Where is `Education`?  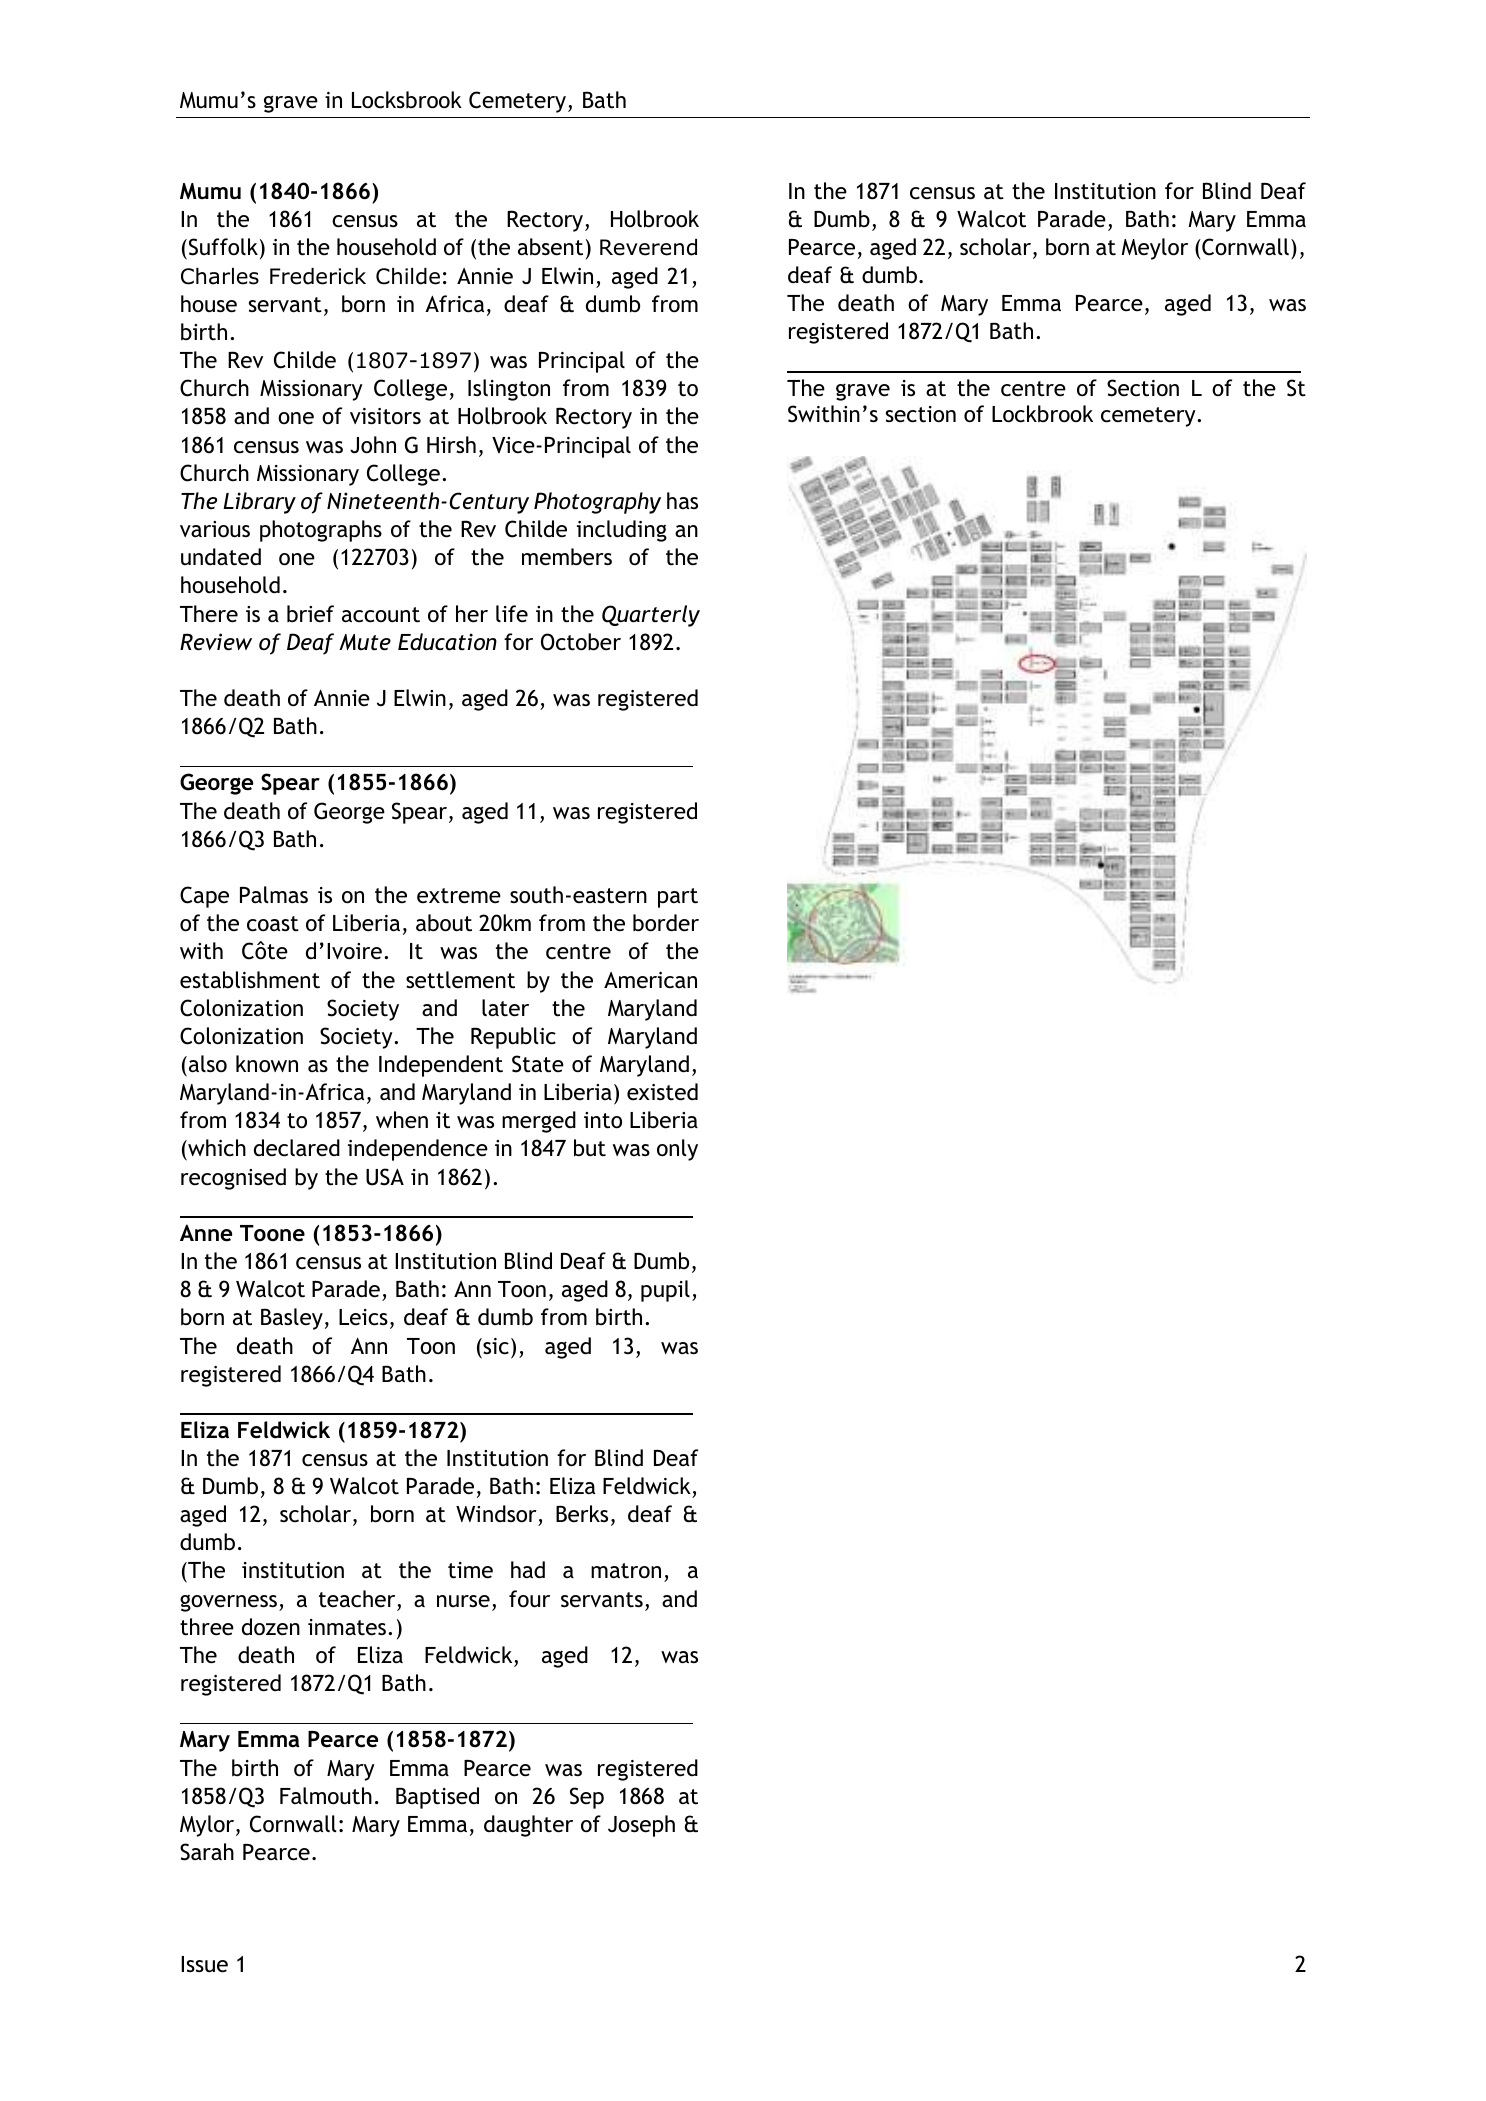 Education is located at coordinates (447, 642).
